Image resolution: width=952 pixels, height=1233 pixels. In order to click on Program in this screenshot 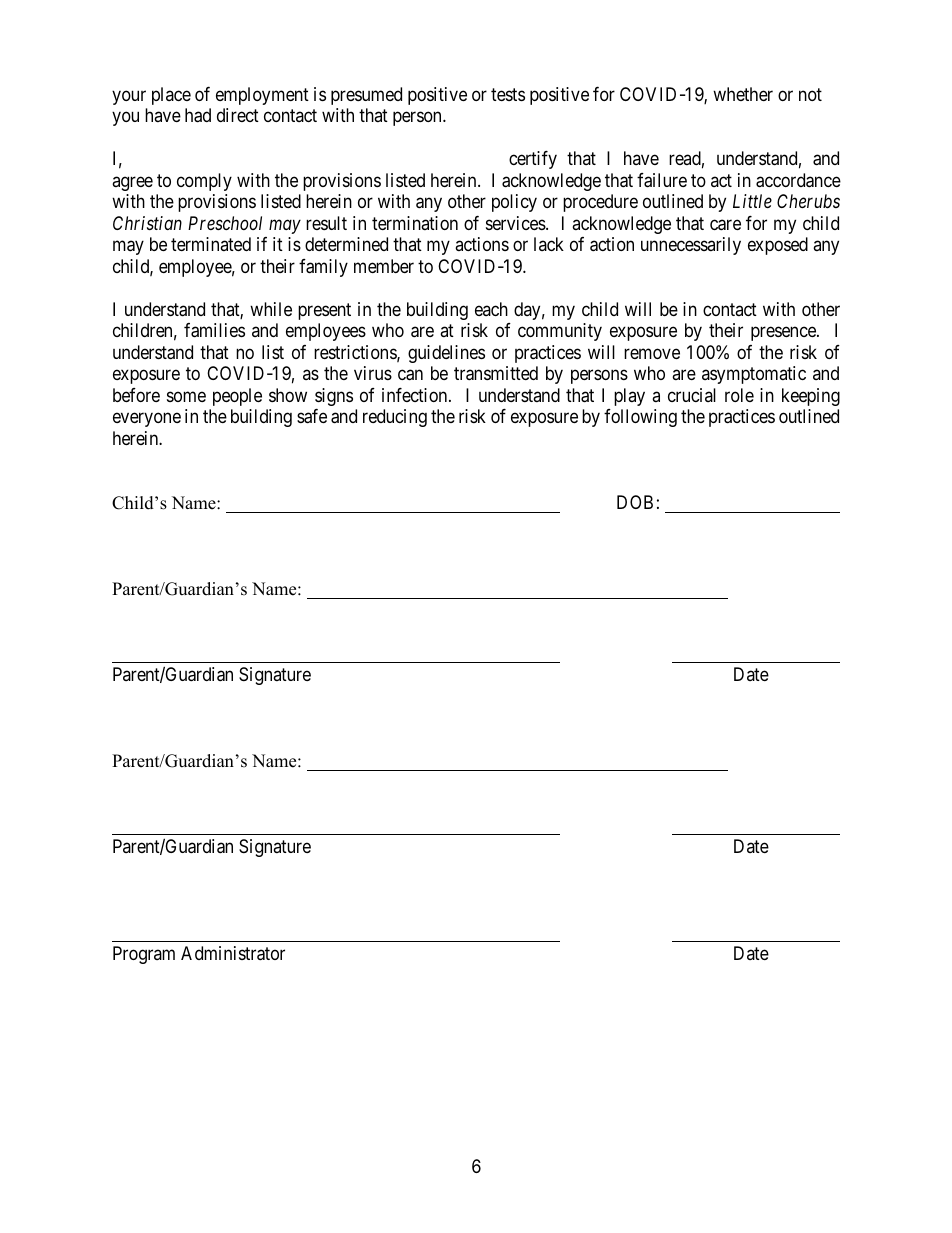, I will do `click(144, 955)`.
